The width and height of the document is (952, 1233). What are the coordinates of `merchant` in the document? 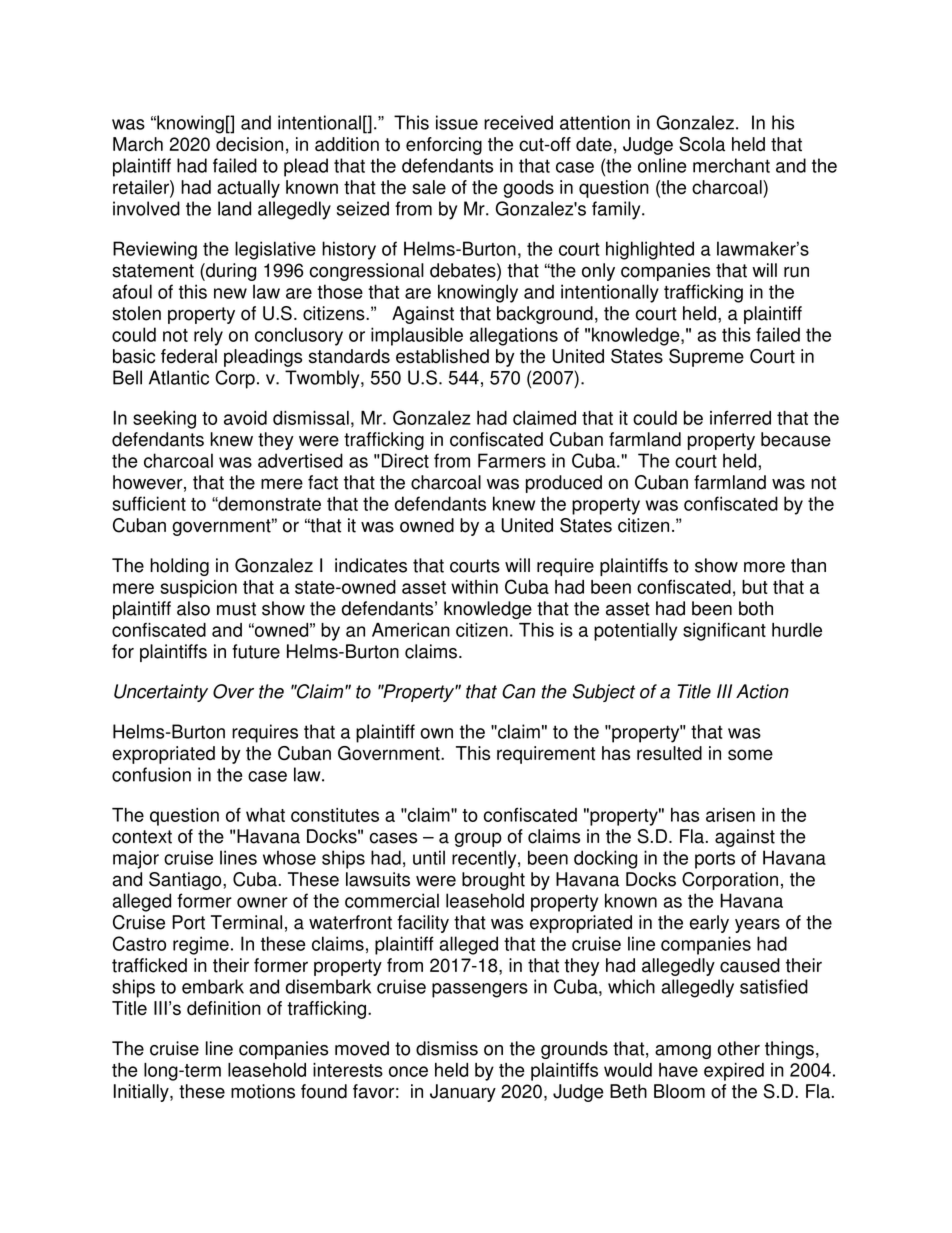 It's located at (731, 165).
